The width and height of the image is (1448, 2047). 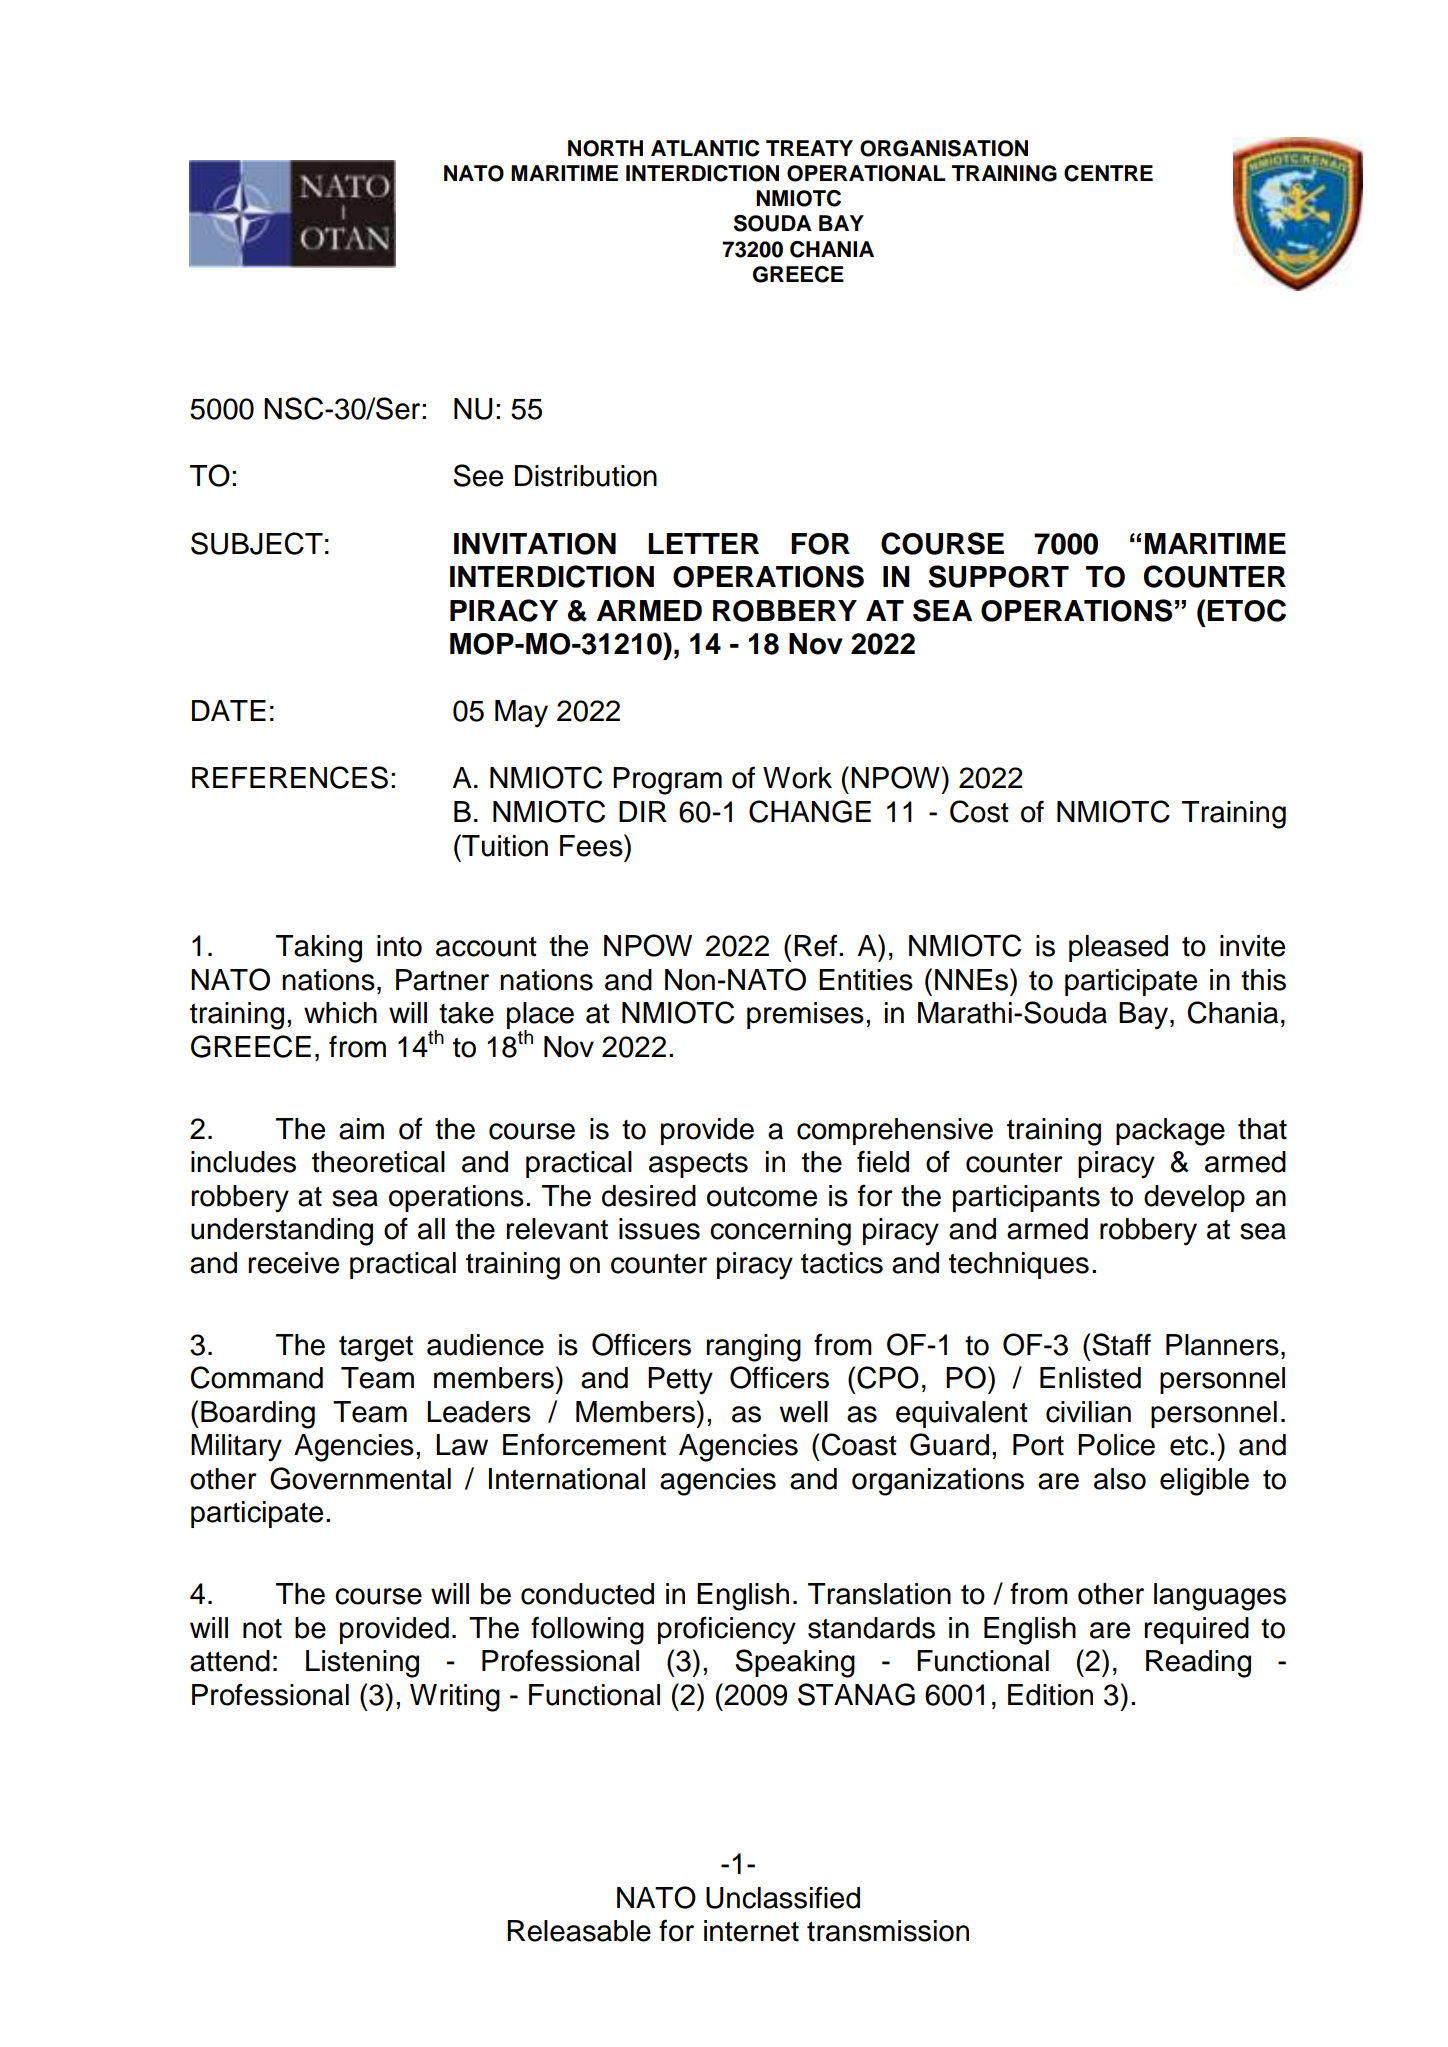 I want to click on Cost, so click(x=979, y=811).
